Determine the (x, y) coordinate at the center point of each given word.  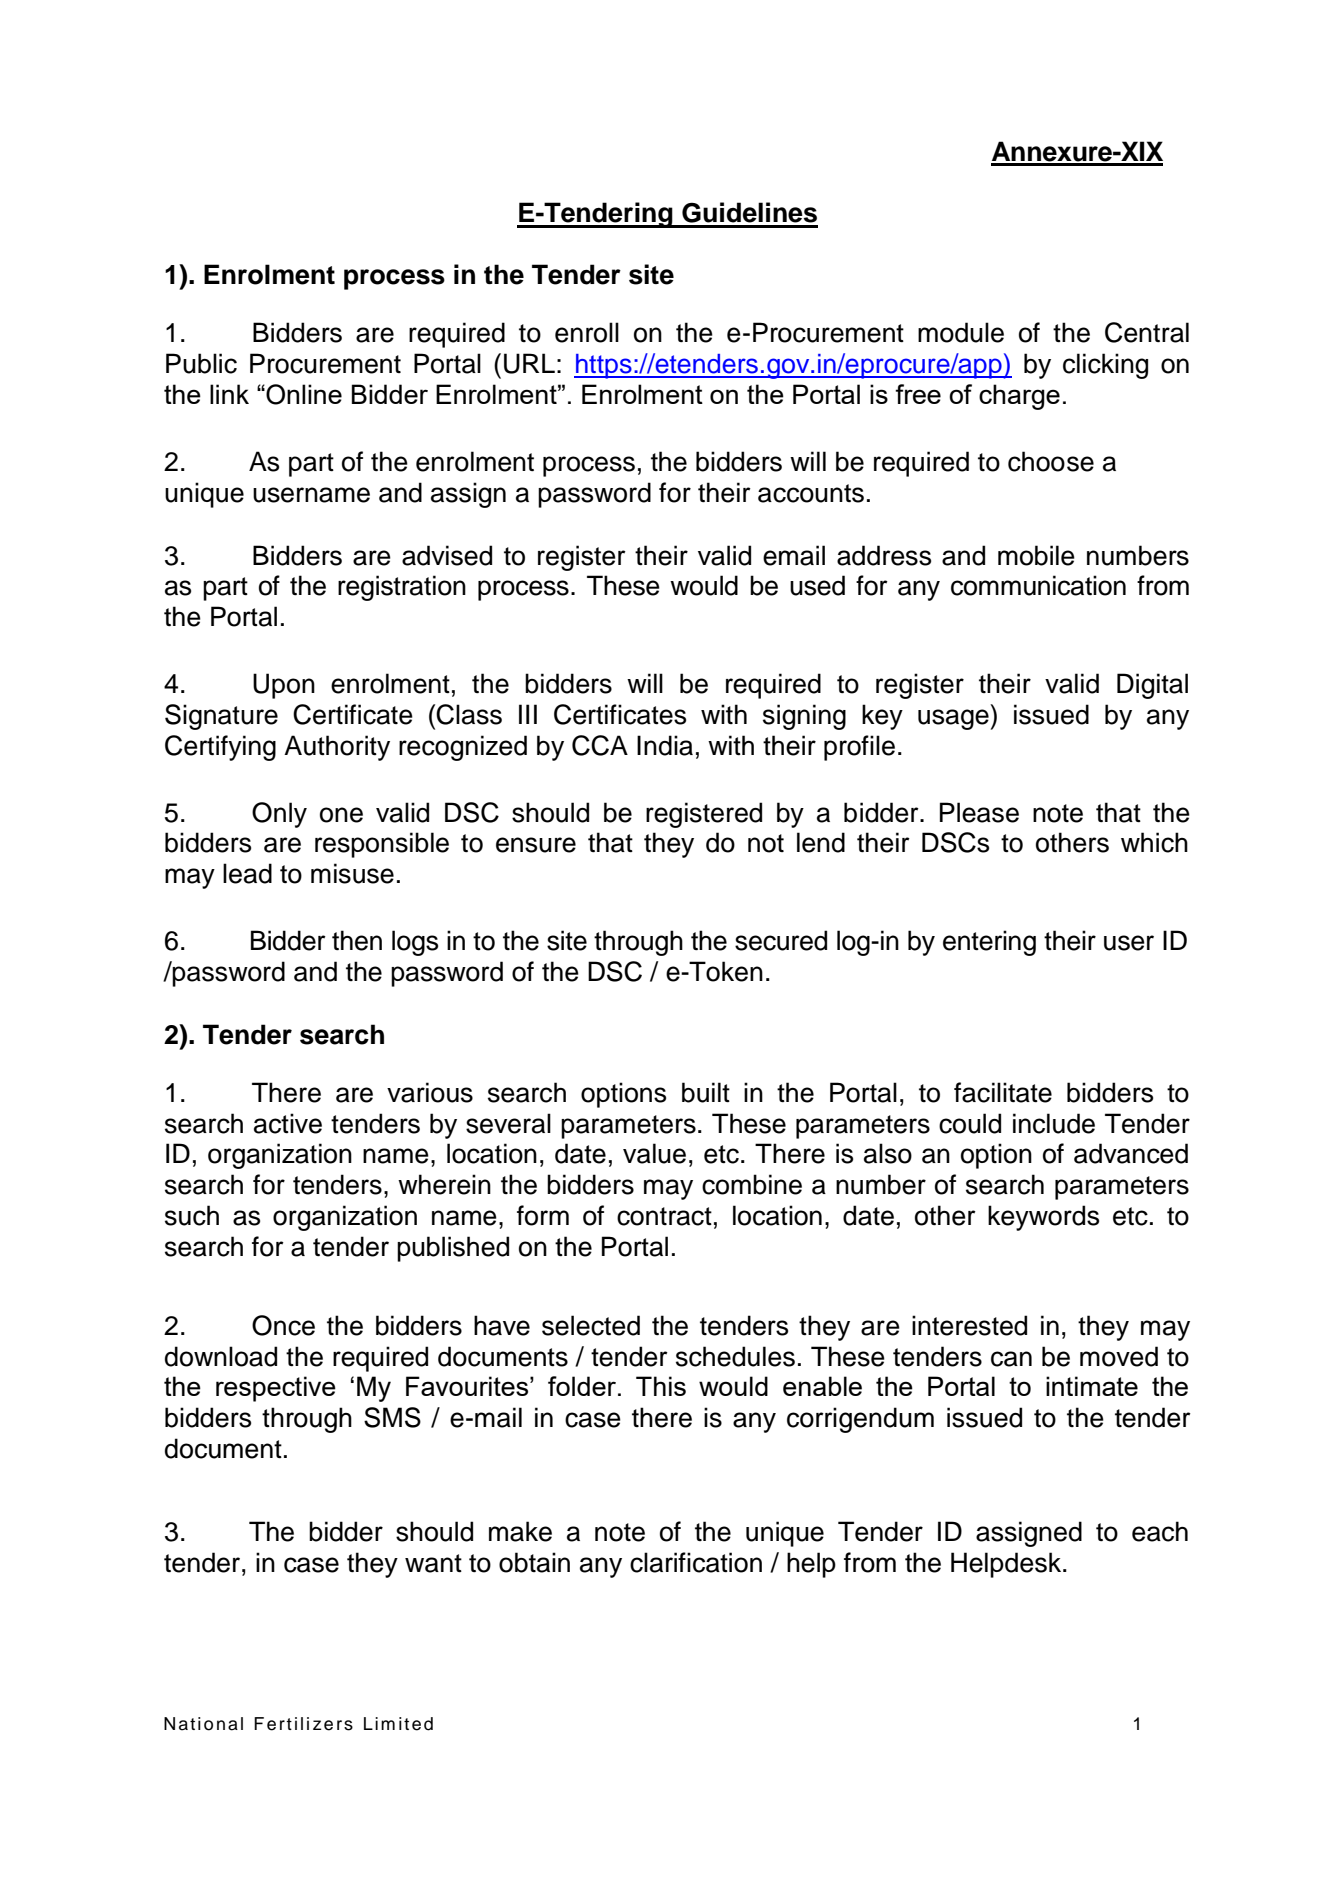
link (229, 394)
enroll (587, 332)
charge (1019, 397)
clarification (696, 1562)
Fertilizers (303, 1724)
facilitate (1003, 1092)
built (706, 1092)
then (357, 940)
